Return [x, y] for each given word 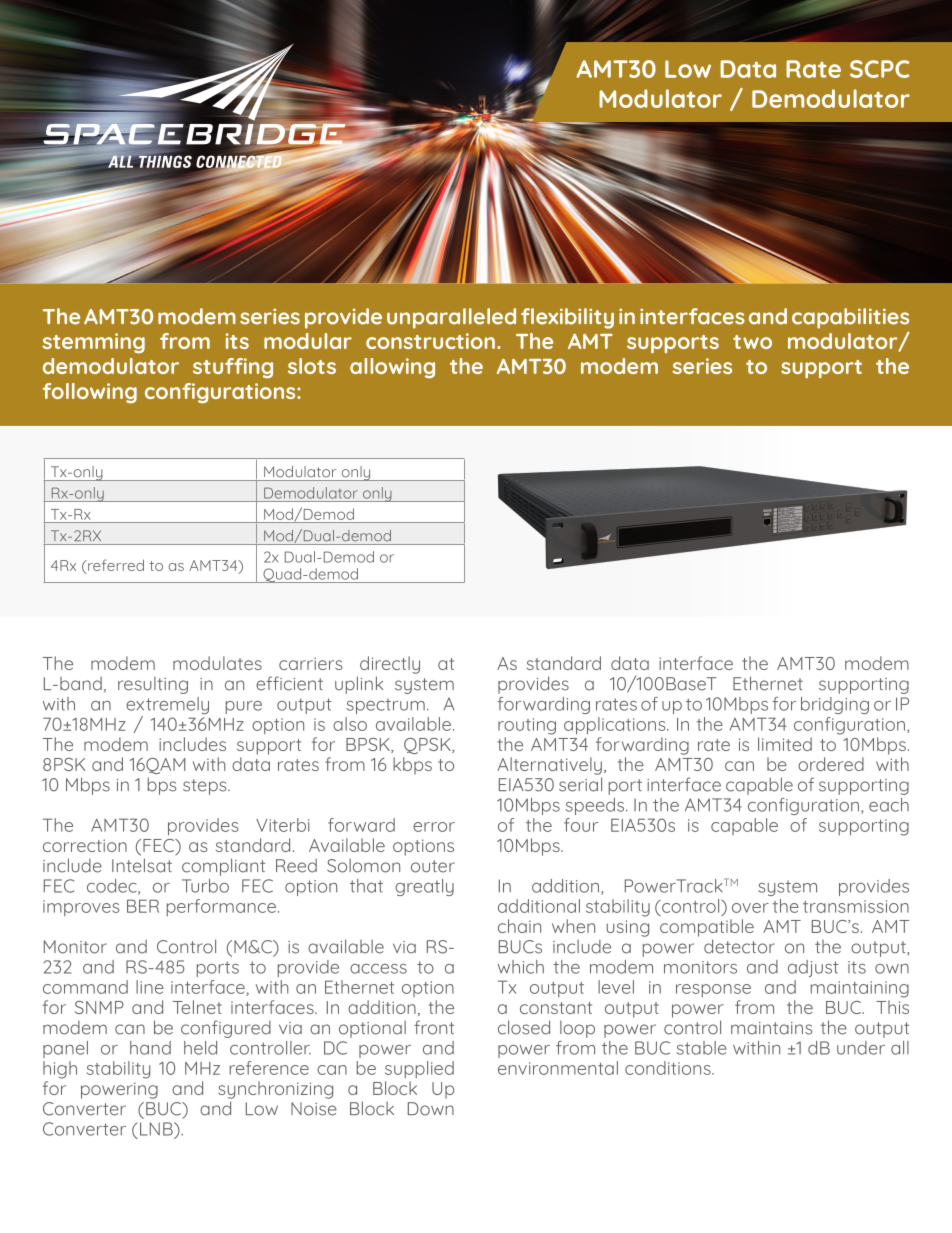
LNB [157, 1129]
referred [115, 566]
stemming [93, 343]
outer [433, 866]
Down [431, 1109]
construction [430, 341]
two [752, 342]
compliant [223, 867]
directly [390, 665]
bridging [835, 705]
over [750, 908]
